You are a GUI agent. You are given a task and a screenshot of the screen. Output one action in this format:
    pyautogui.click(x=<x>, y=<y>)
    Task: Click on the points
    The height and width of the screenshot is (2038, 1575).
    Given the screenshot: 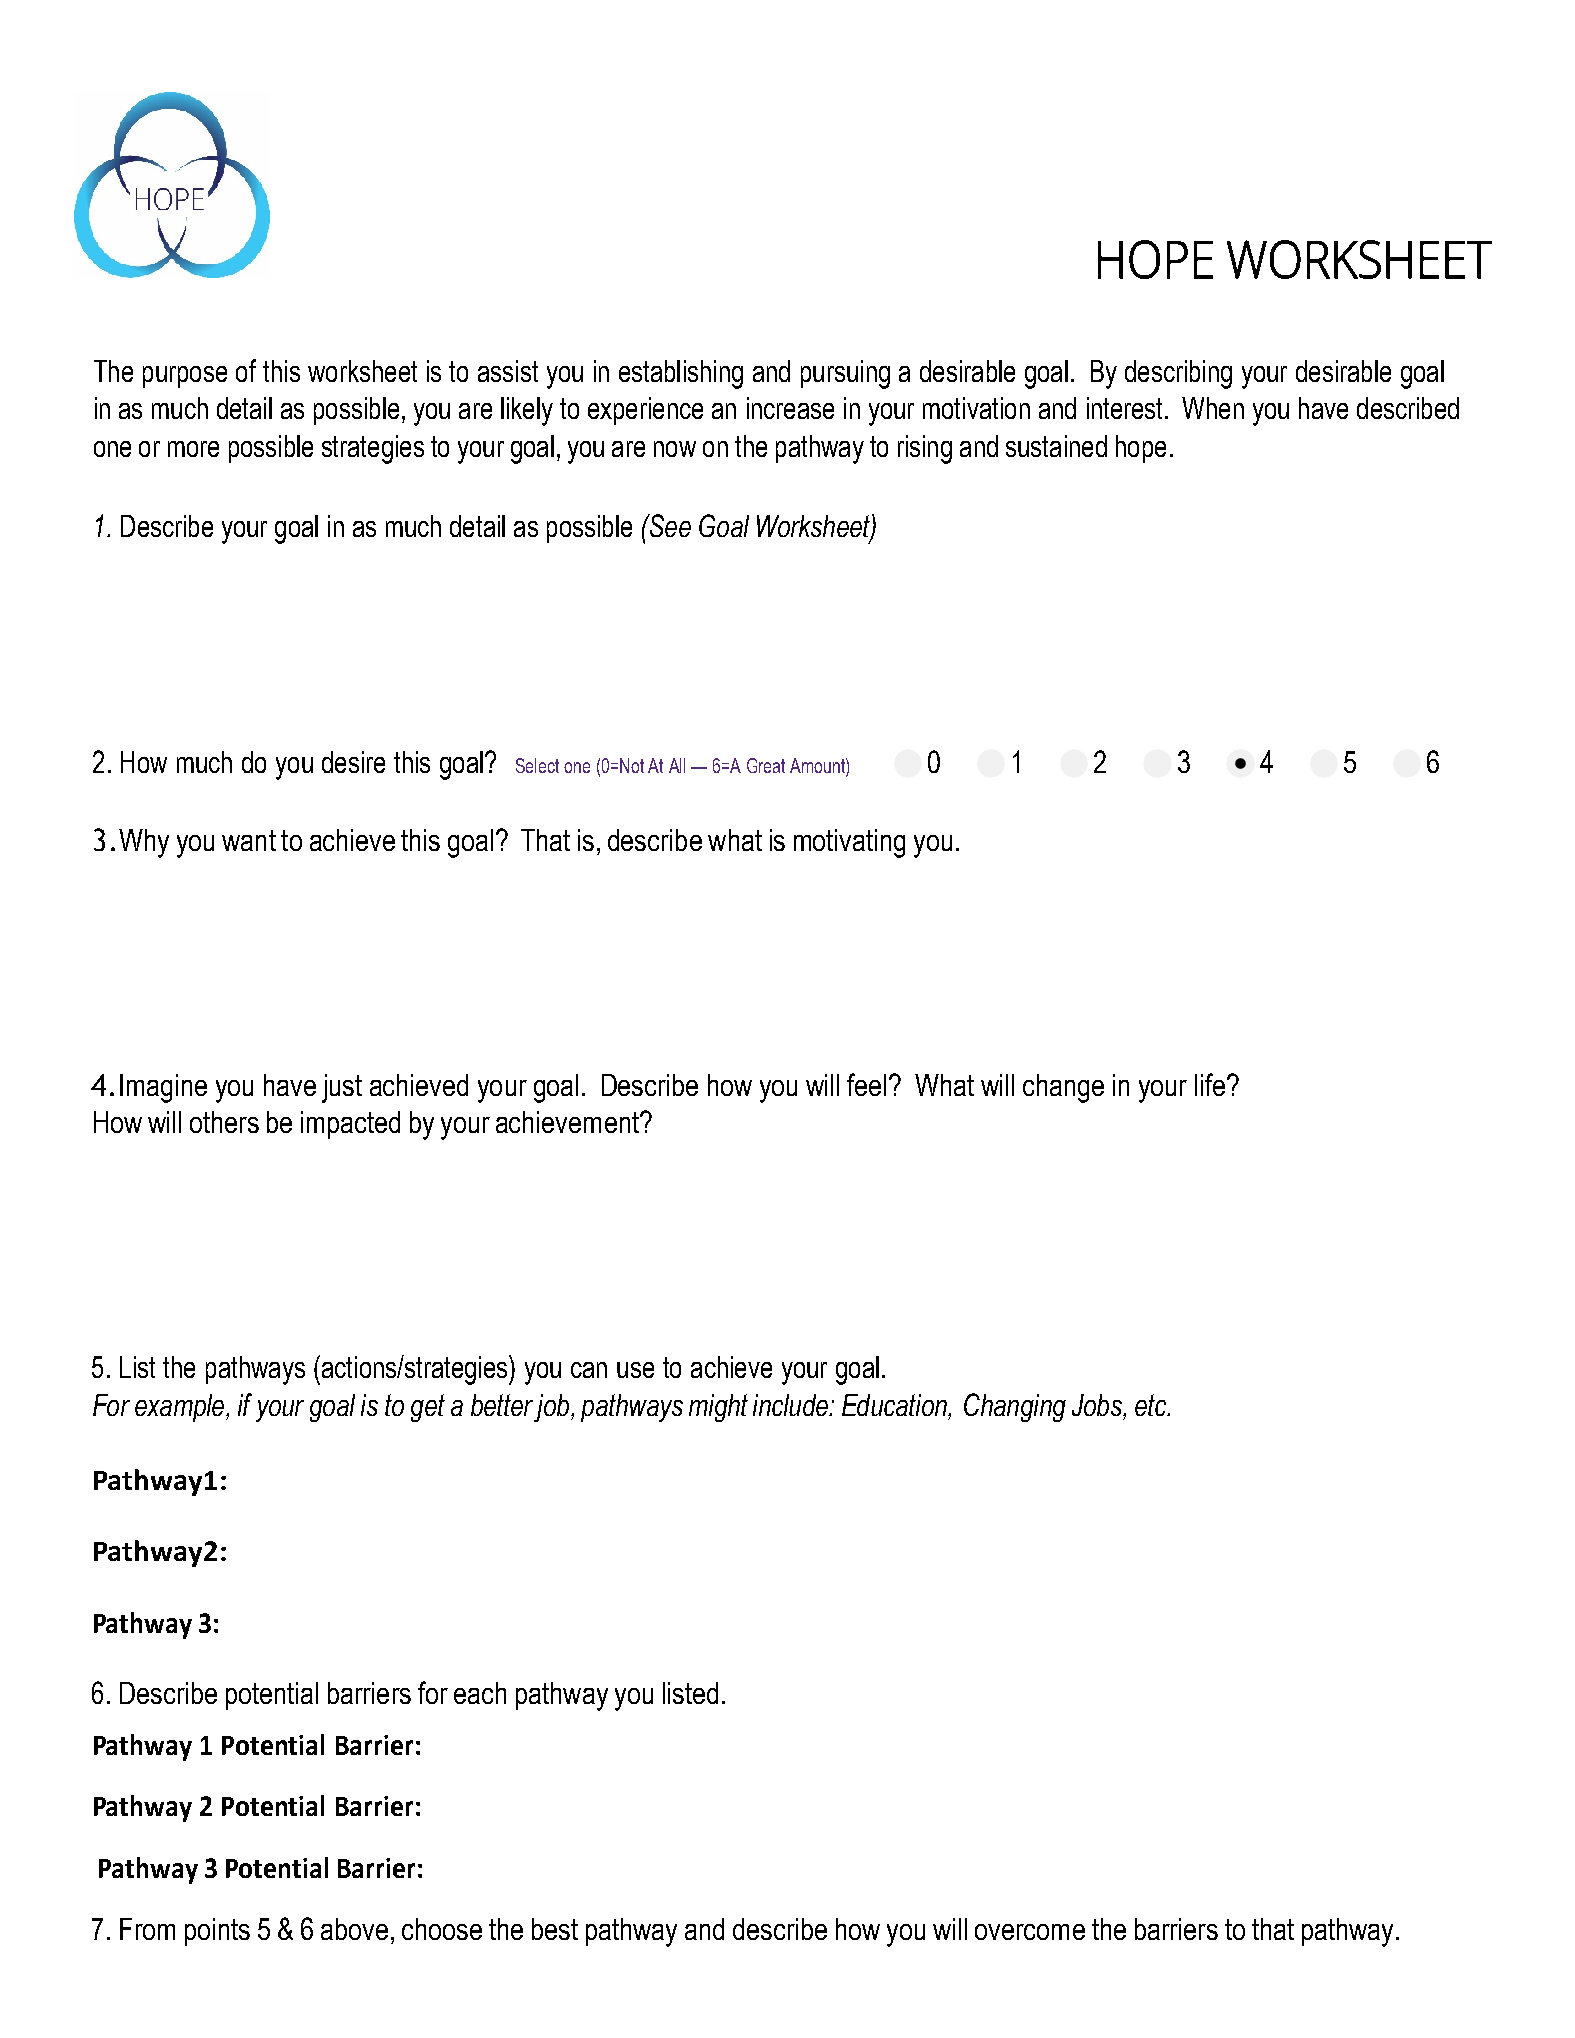 What is the action you would take?
    pyautogui.click(x=217, y=1932)
